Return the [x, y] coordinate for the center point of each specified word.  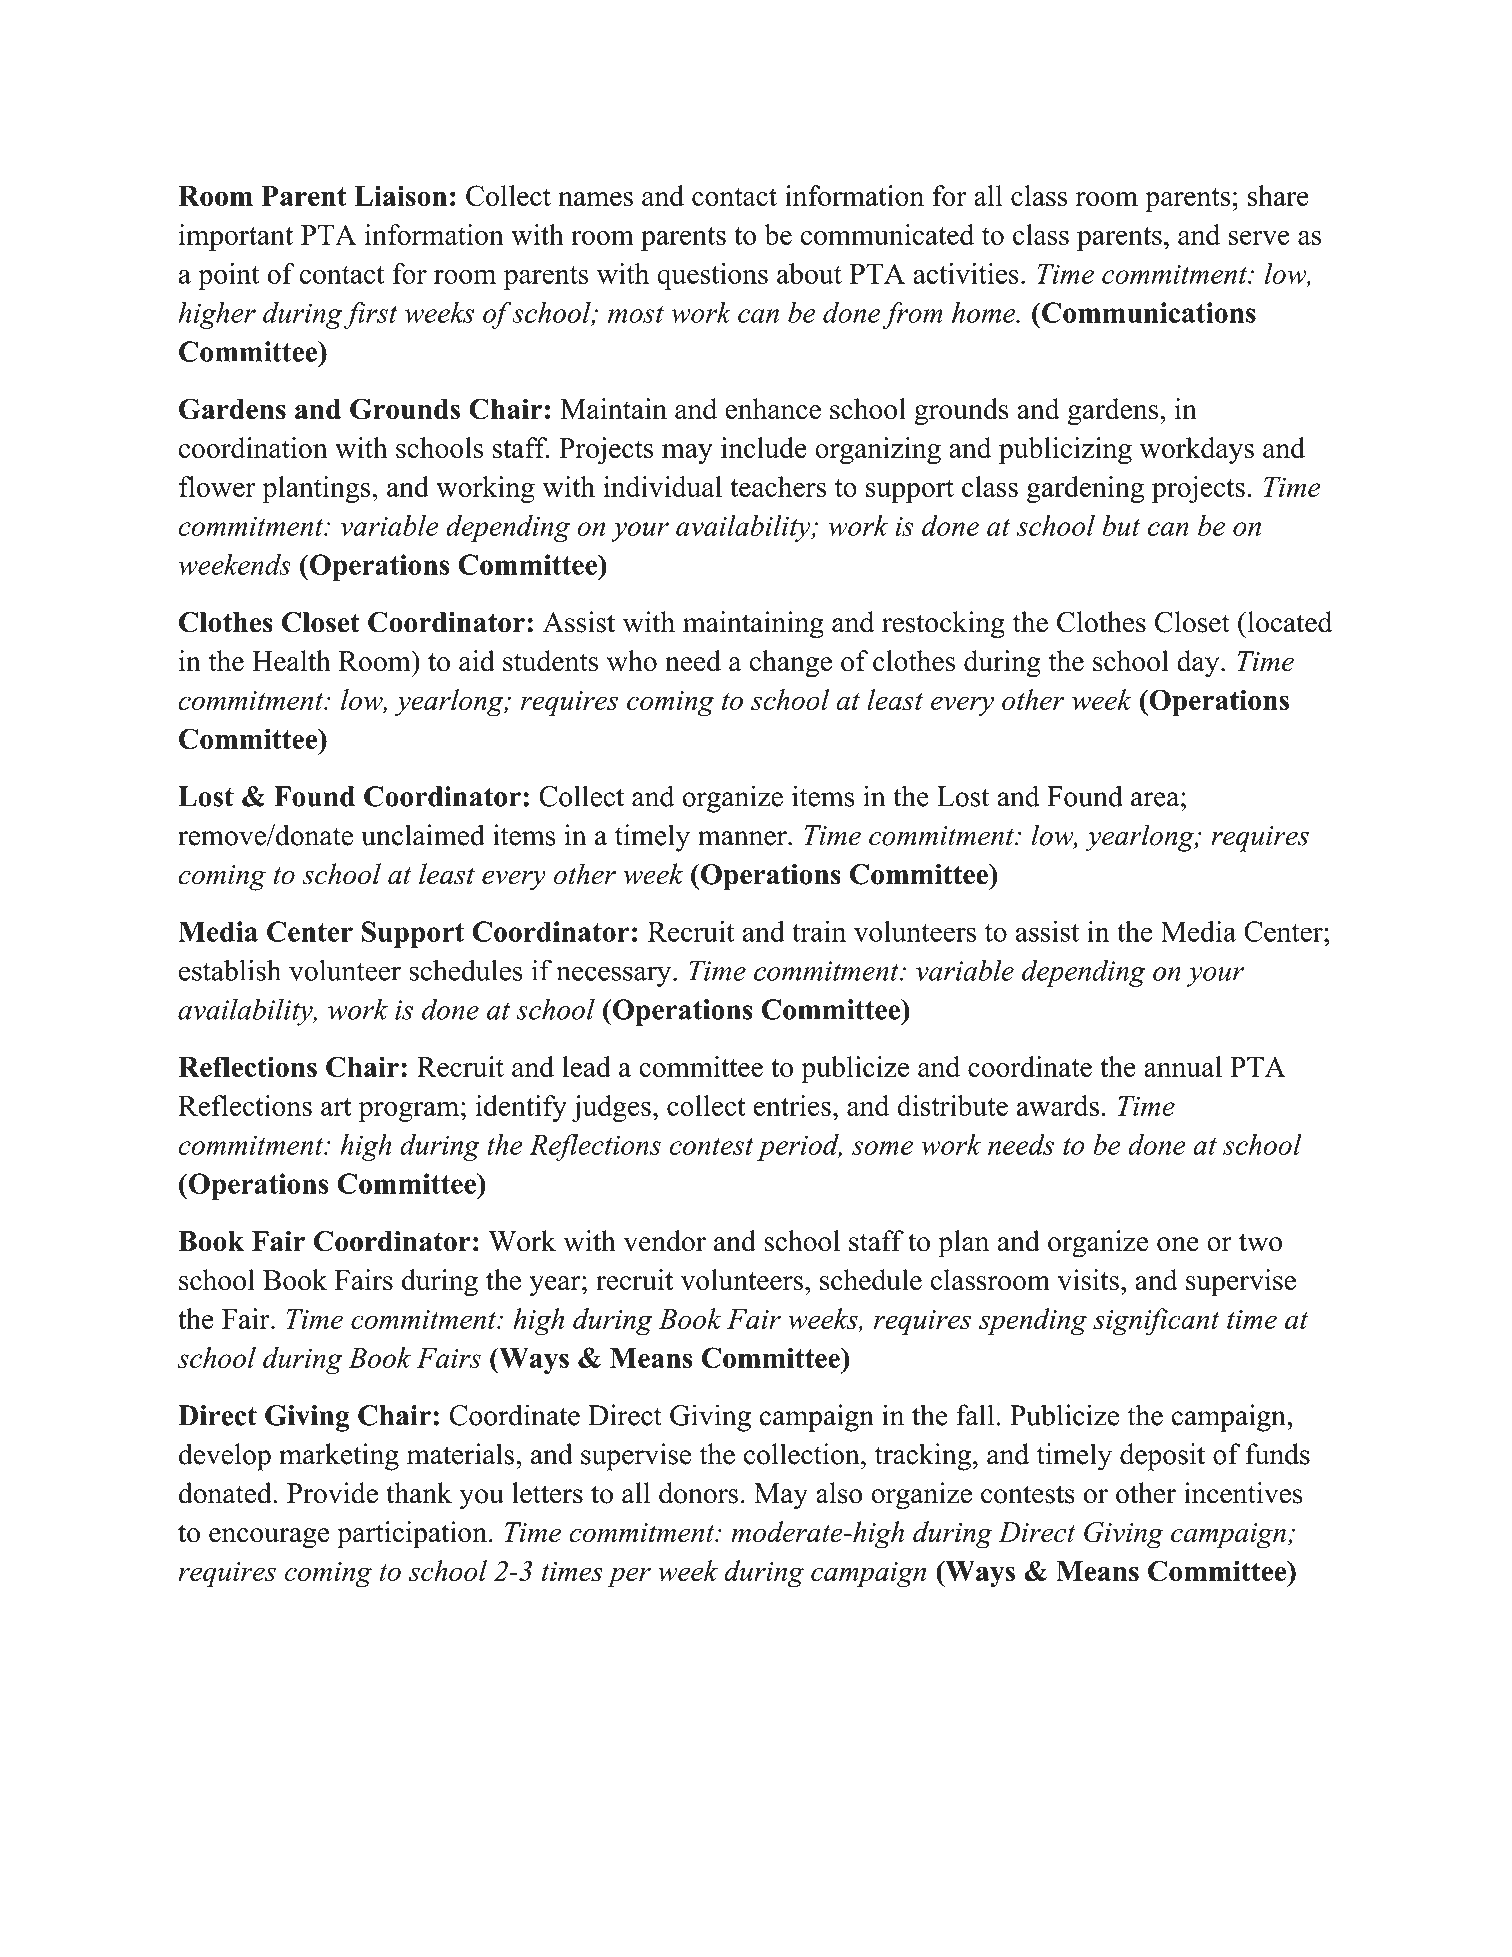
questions [712, 276]
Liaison [400, 195]
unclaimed [423, 835]
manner [743, 838]
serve [1259, 238]
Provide [332, 1493]
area [1156, 799]
